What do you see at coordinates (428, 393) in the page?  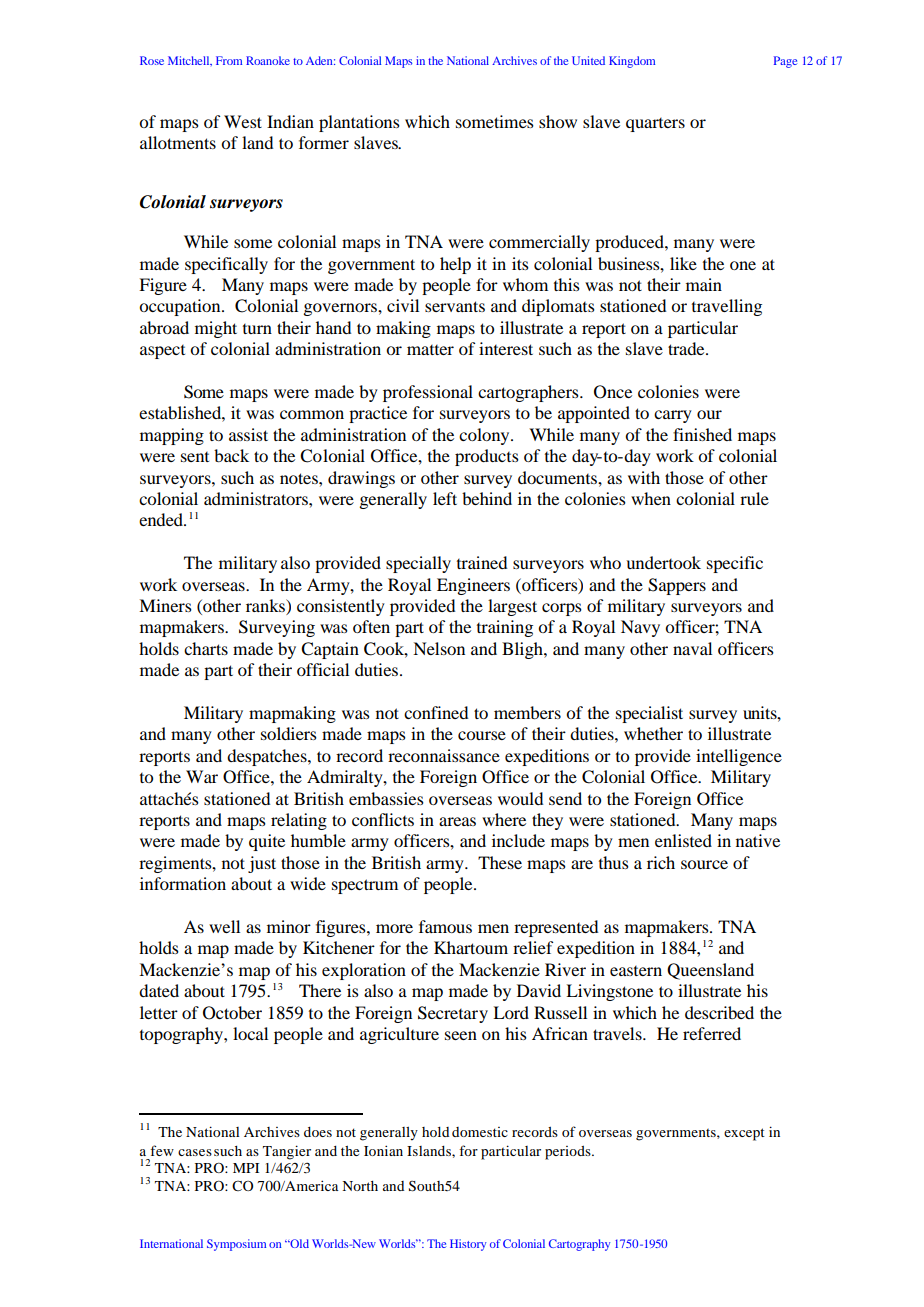 I see `professional` at bounding box center [428, 393].
